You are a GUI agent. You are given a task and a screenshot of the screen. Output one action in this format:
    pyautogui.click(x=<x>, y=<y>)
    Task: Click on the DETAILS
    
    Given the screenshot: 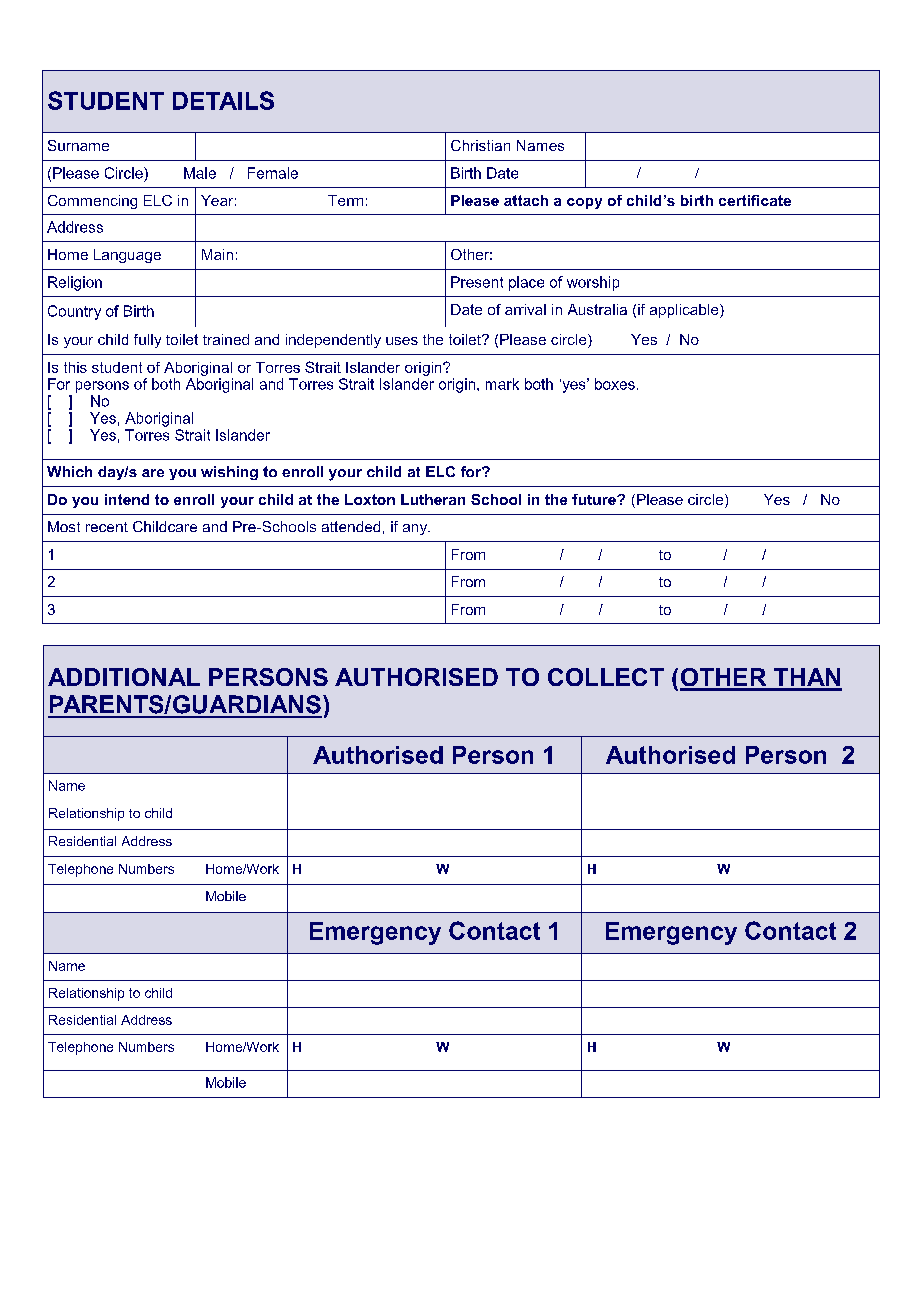 What is the action you would take?
    pyautogui.click(x=223, y=100)
